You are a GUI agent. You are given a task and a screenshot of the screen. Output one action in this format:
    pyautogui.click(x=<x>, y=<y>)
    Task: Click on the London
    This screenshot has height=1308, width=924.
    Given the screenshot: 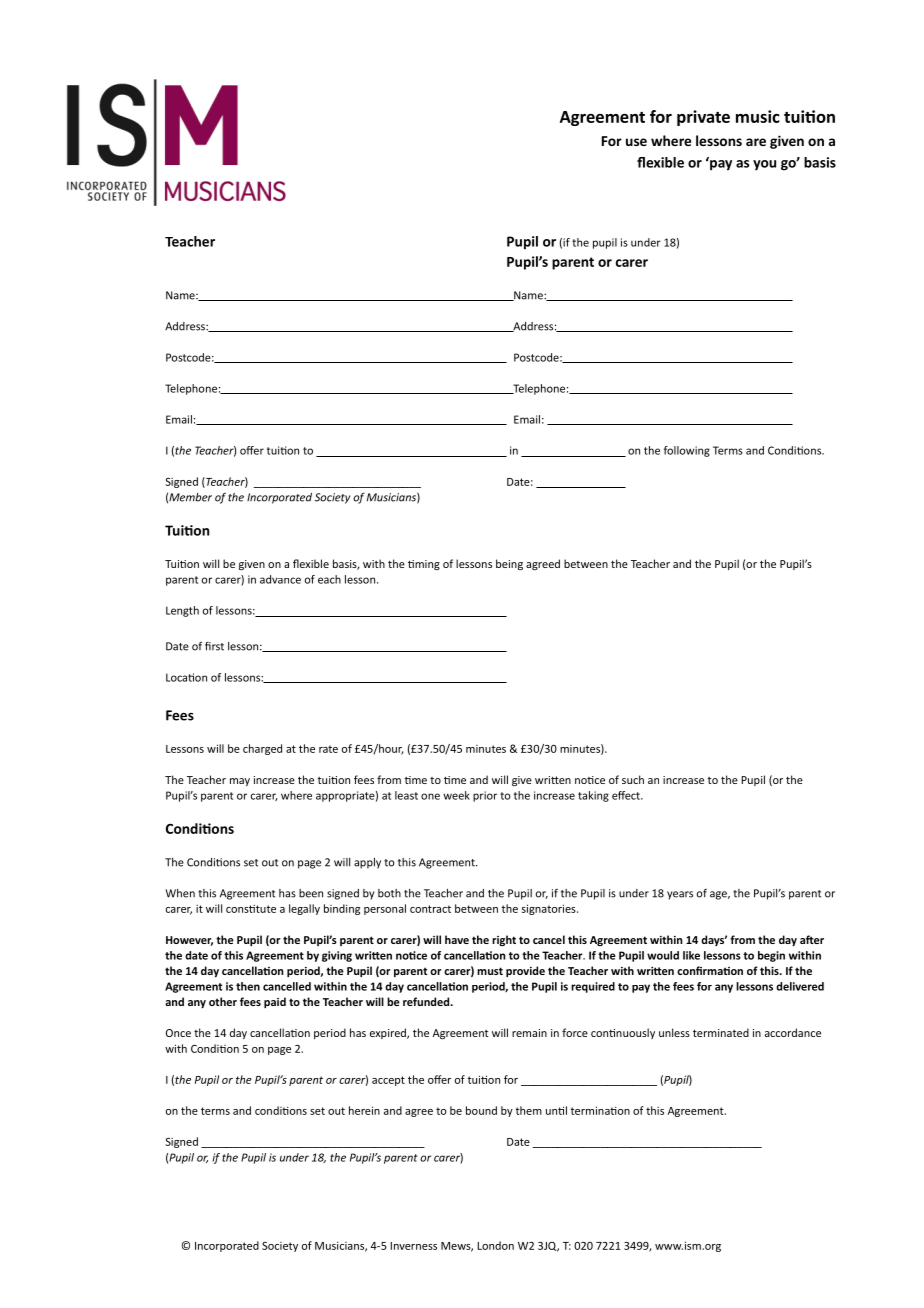 What is the action you would take?
    pyautogui.click(x=495, y=1245)
